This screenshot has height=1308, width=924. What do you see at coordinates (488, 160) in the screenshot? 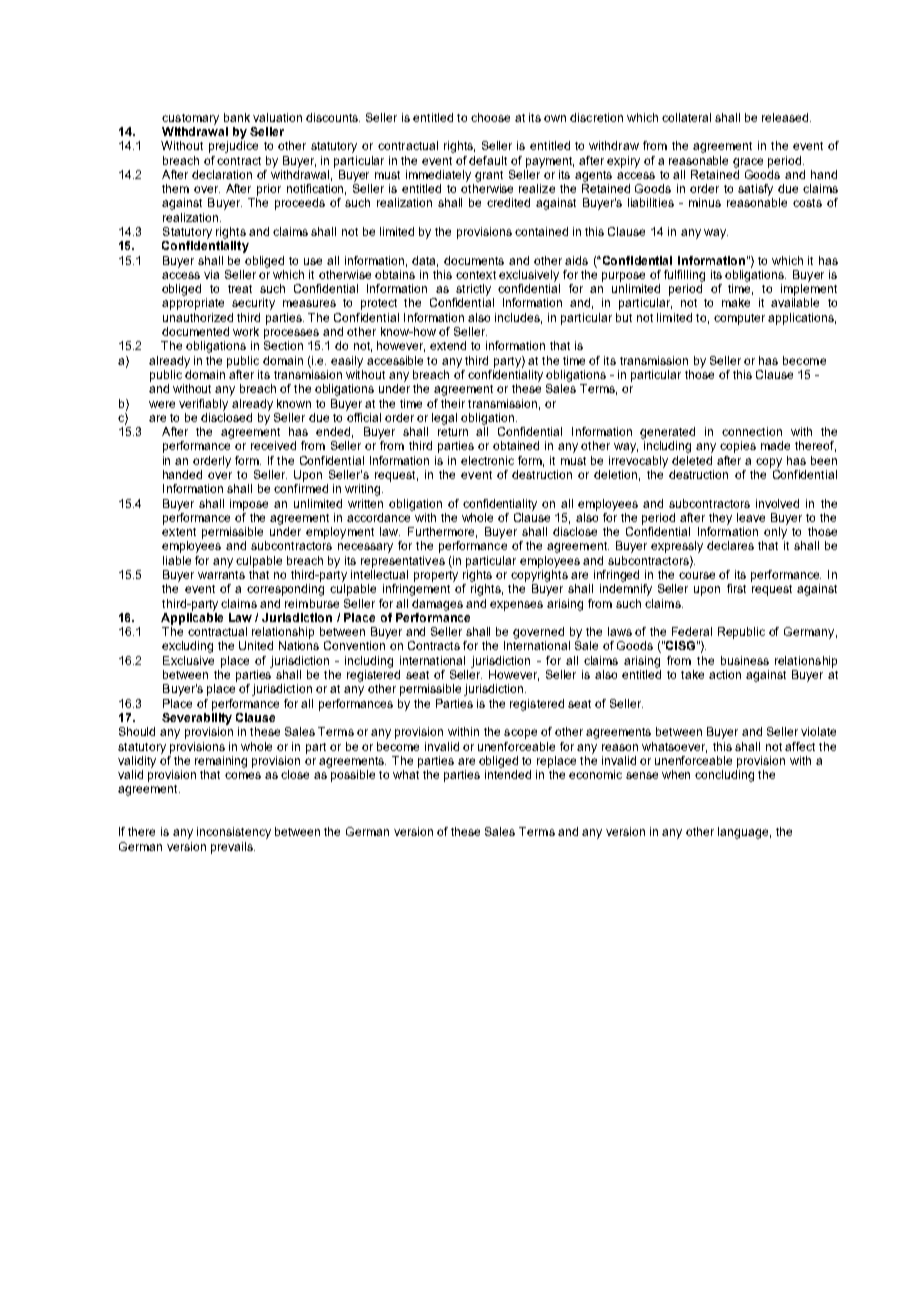
I see `default` at bounding box center [488, 160].
